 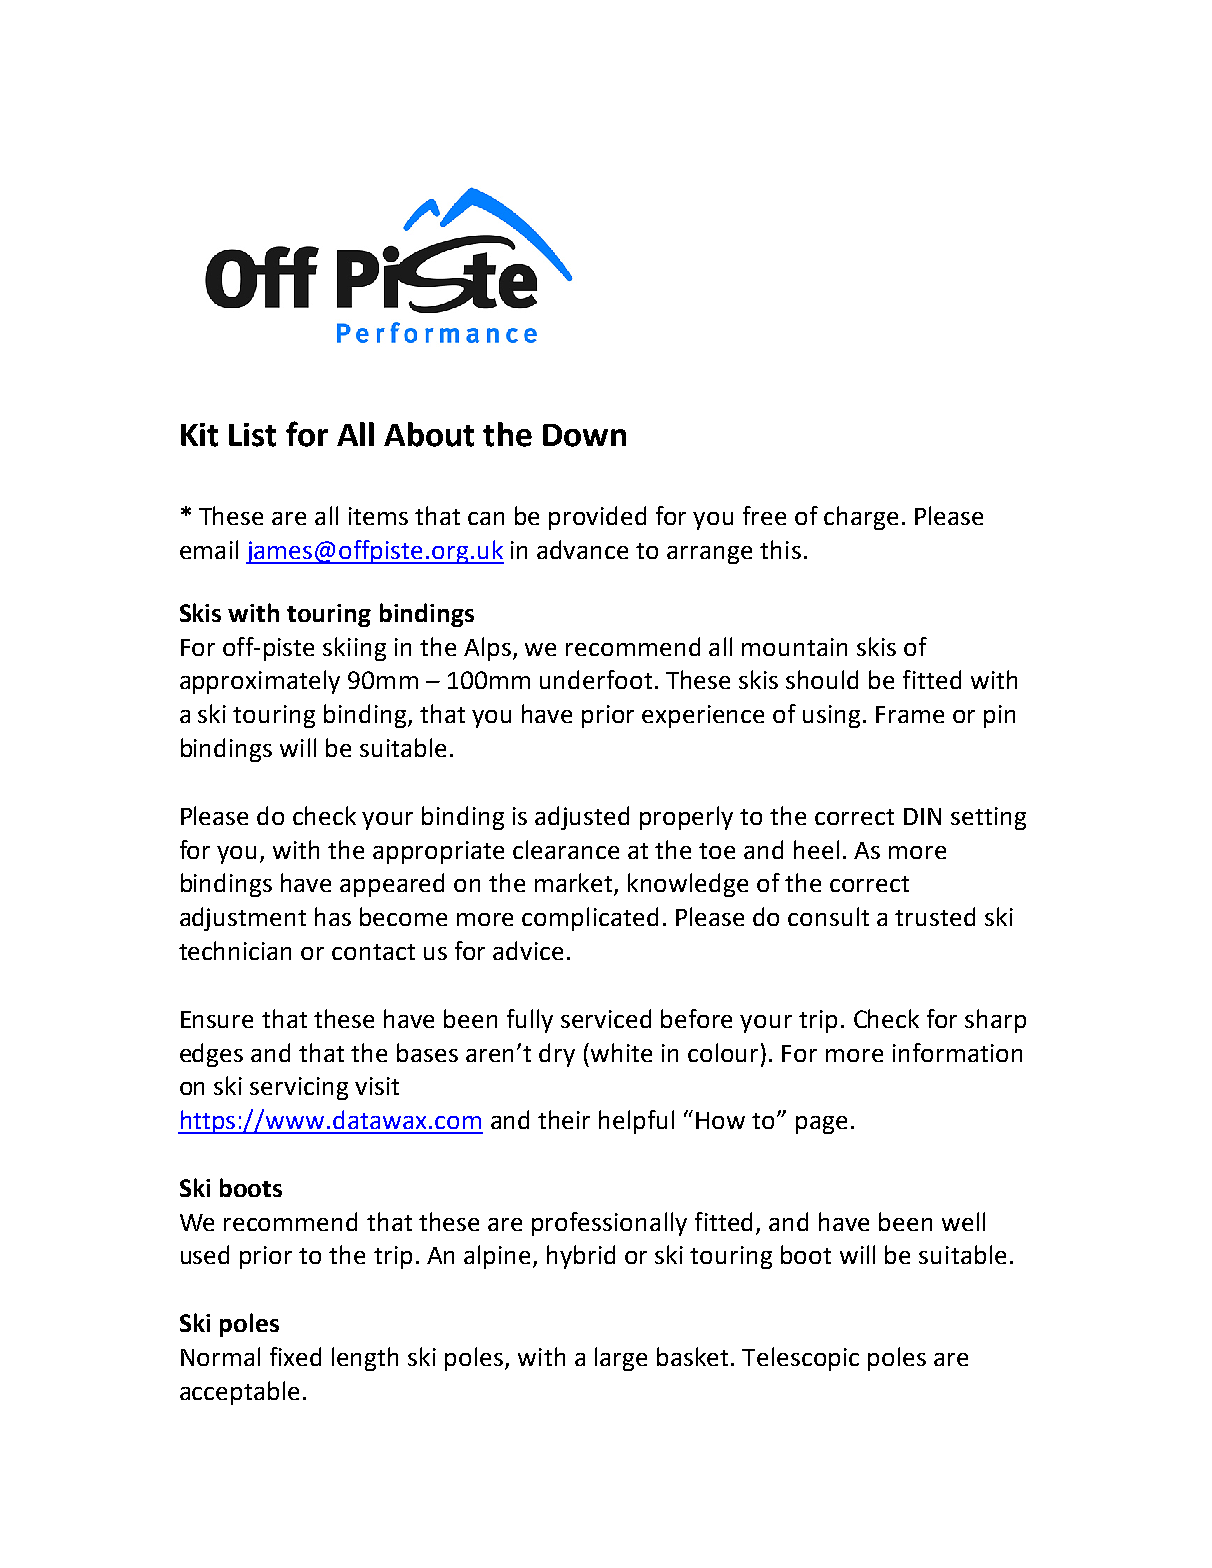 I want to click on should, so click(x=822, y=679).
